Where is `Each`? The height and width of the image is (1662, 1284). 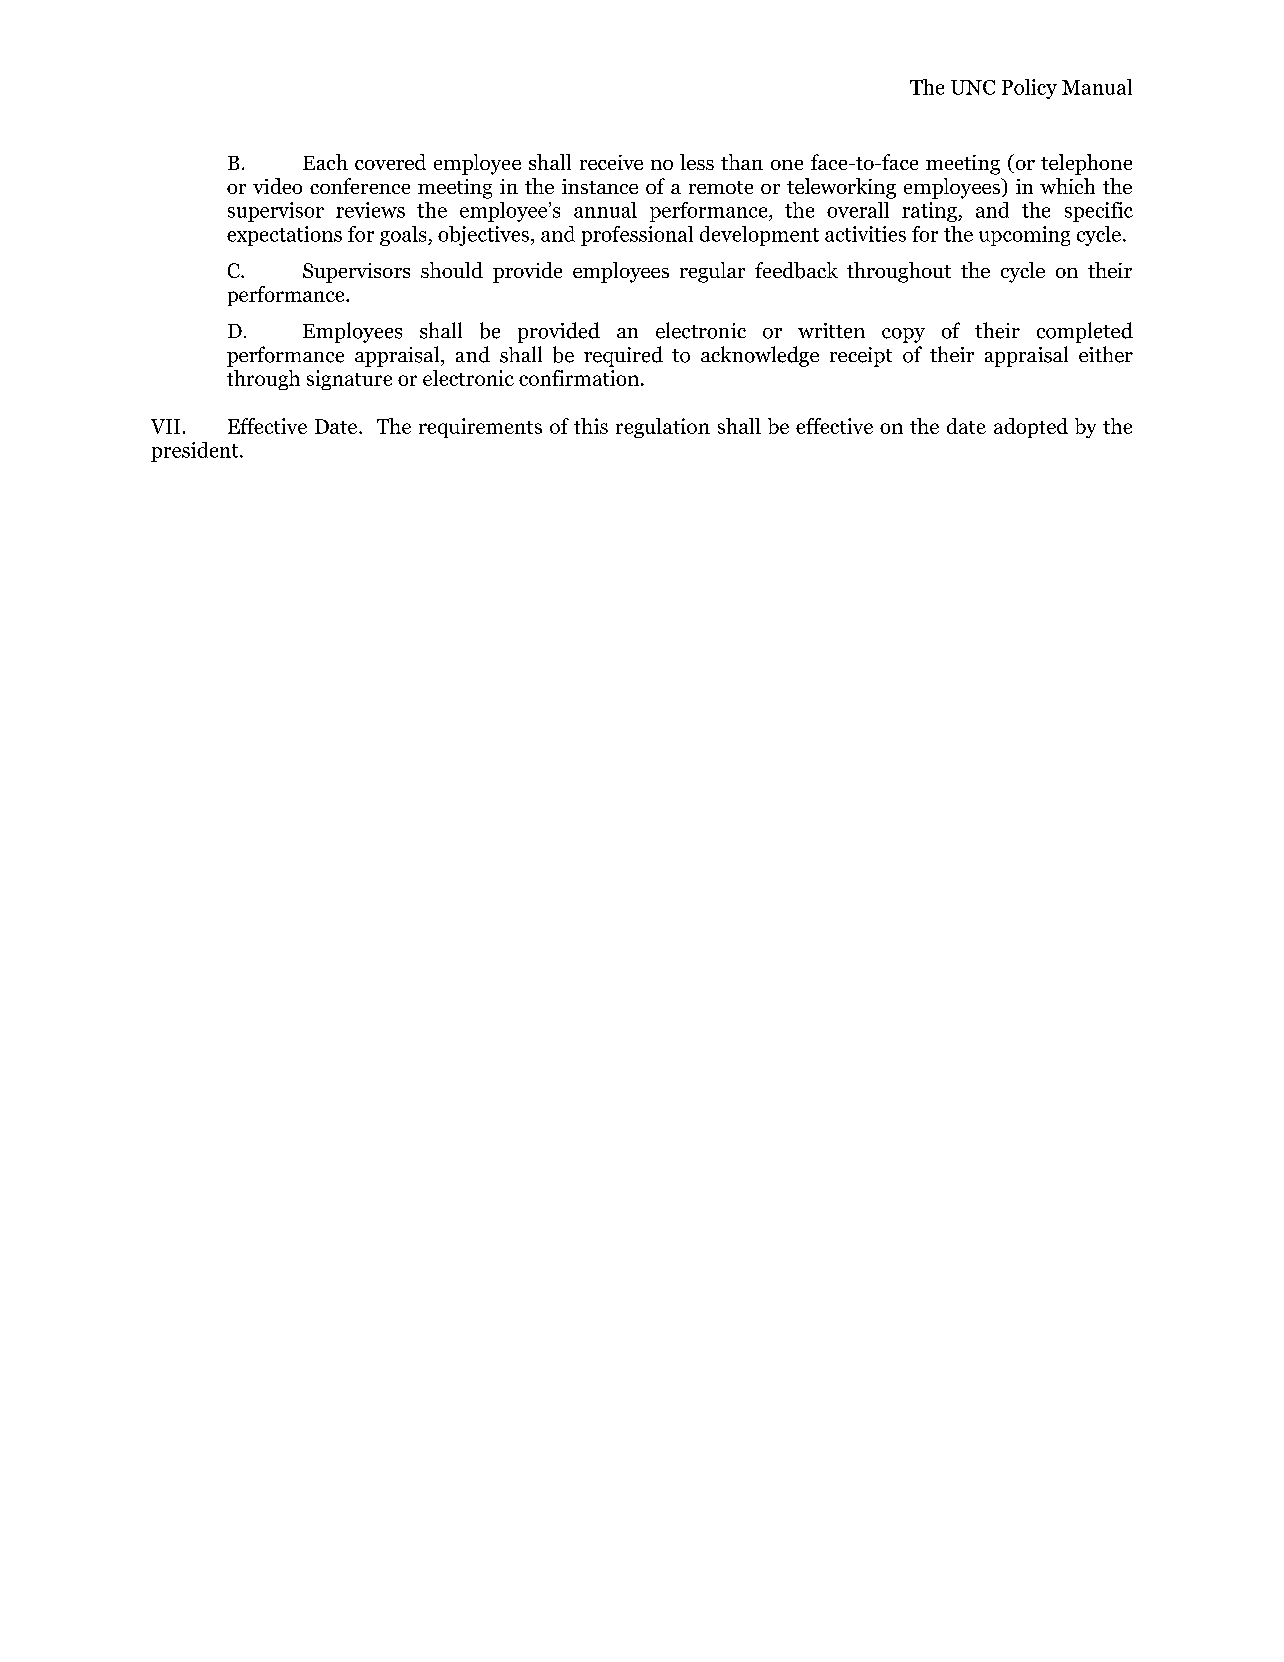 Each is located at coordinates (325, 162).
